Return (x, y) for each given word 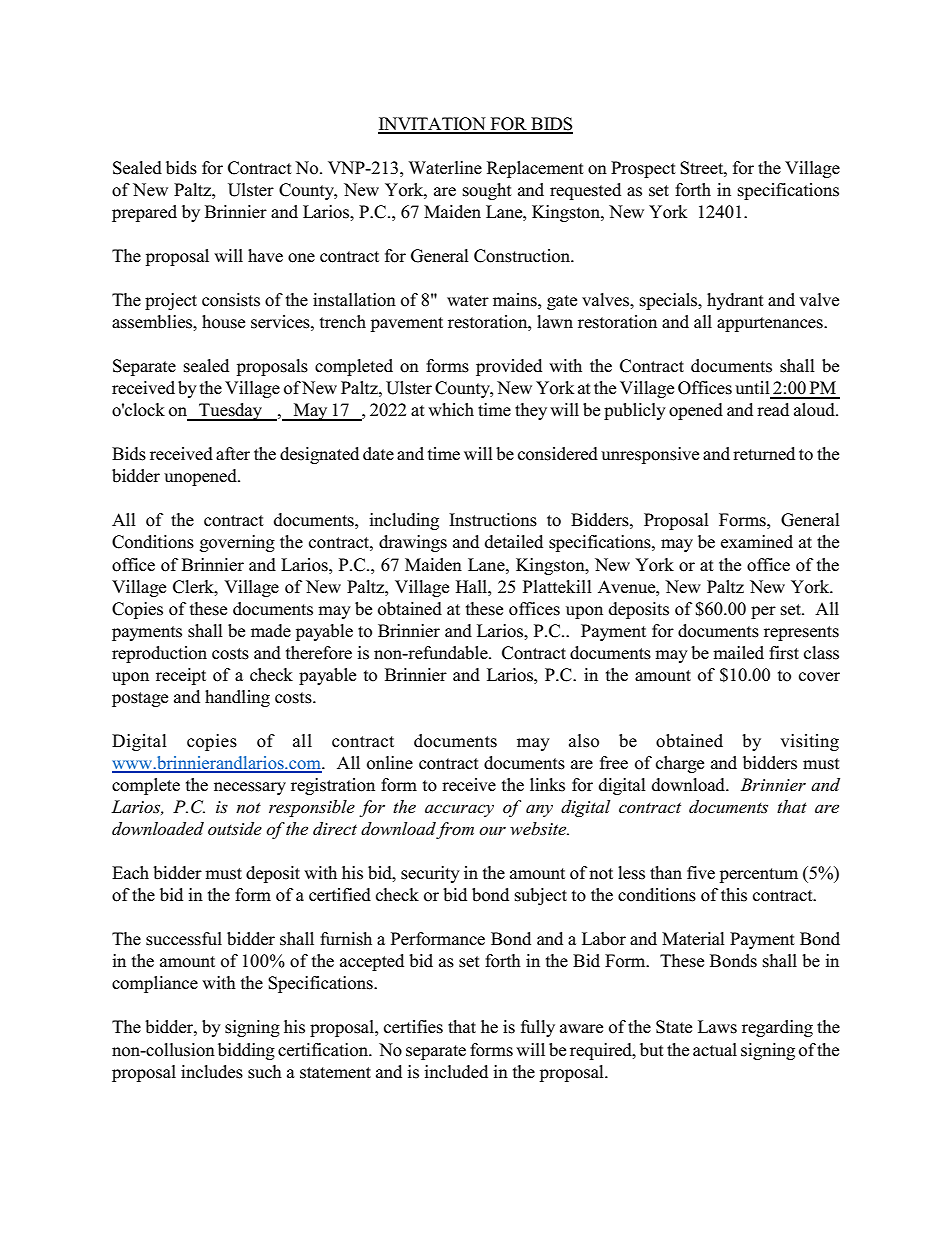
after (233, 453)
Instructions (493, 520)
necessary (250, 788)
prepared (144, 213)
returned (764, 454)
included (456, 1072)
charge (680, 764)
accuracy (459, 810)
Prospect (643, 169)
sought (487, 191)
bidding (246, 1051)
